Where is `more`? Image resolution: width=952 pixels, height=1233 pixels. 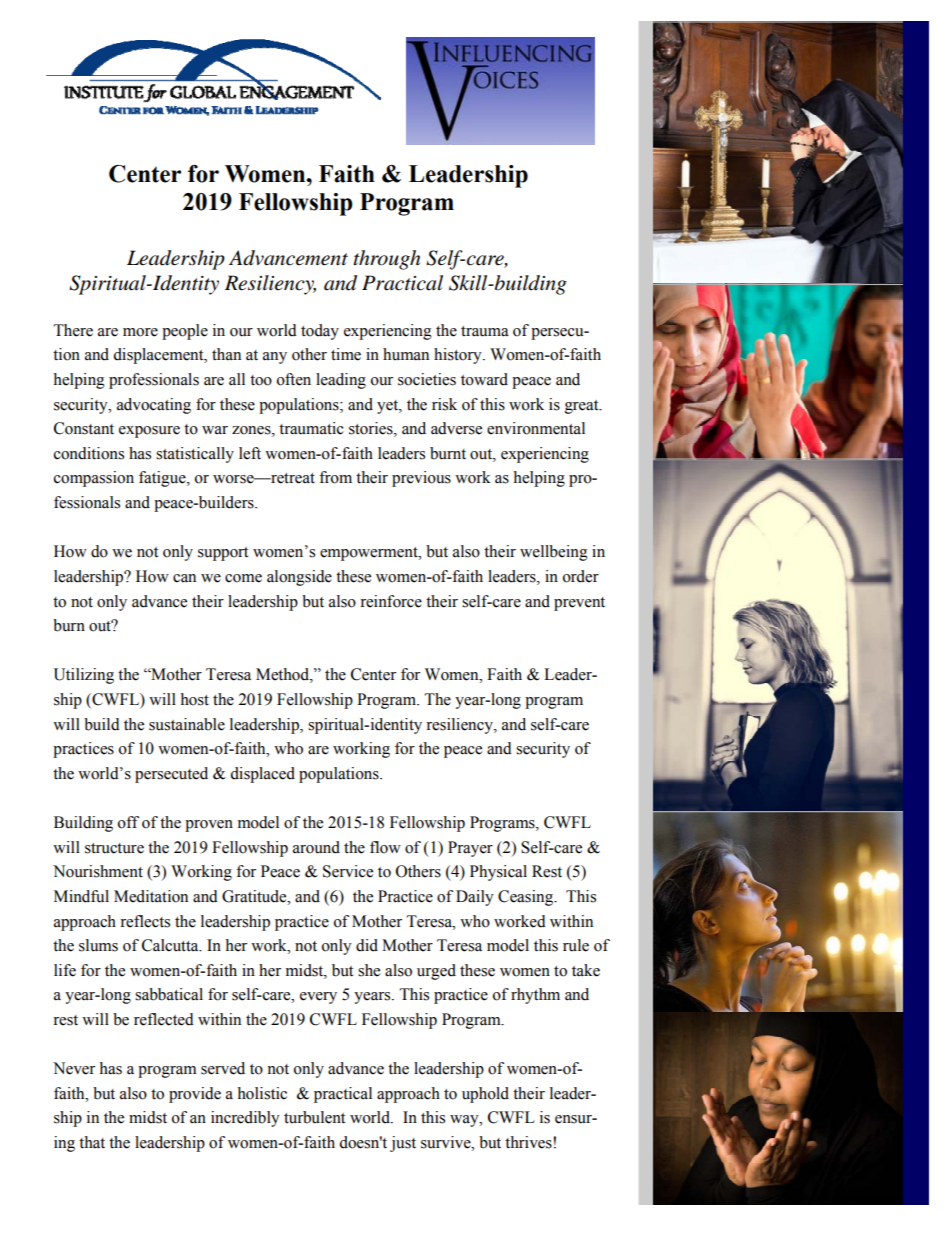
more is located at coordinates (140, 332).
